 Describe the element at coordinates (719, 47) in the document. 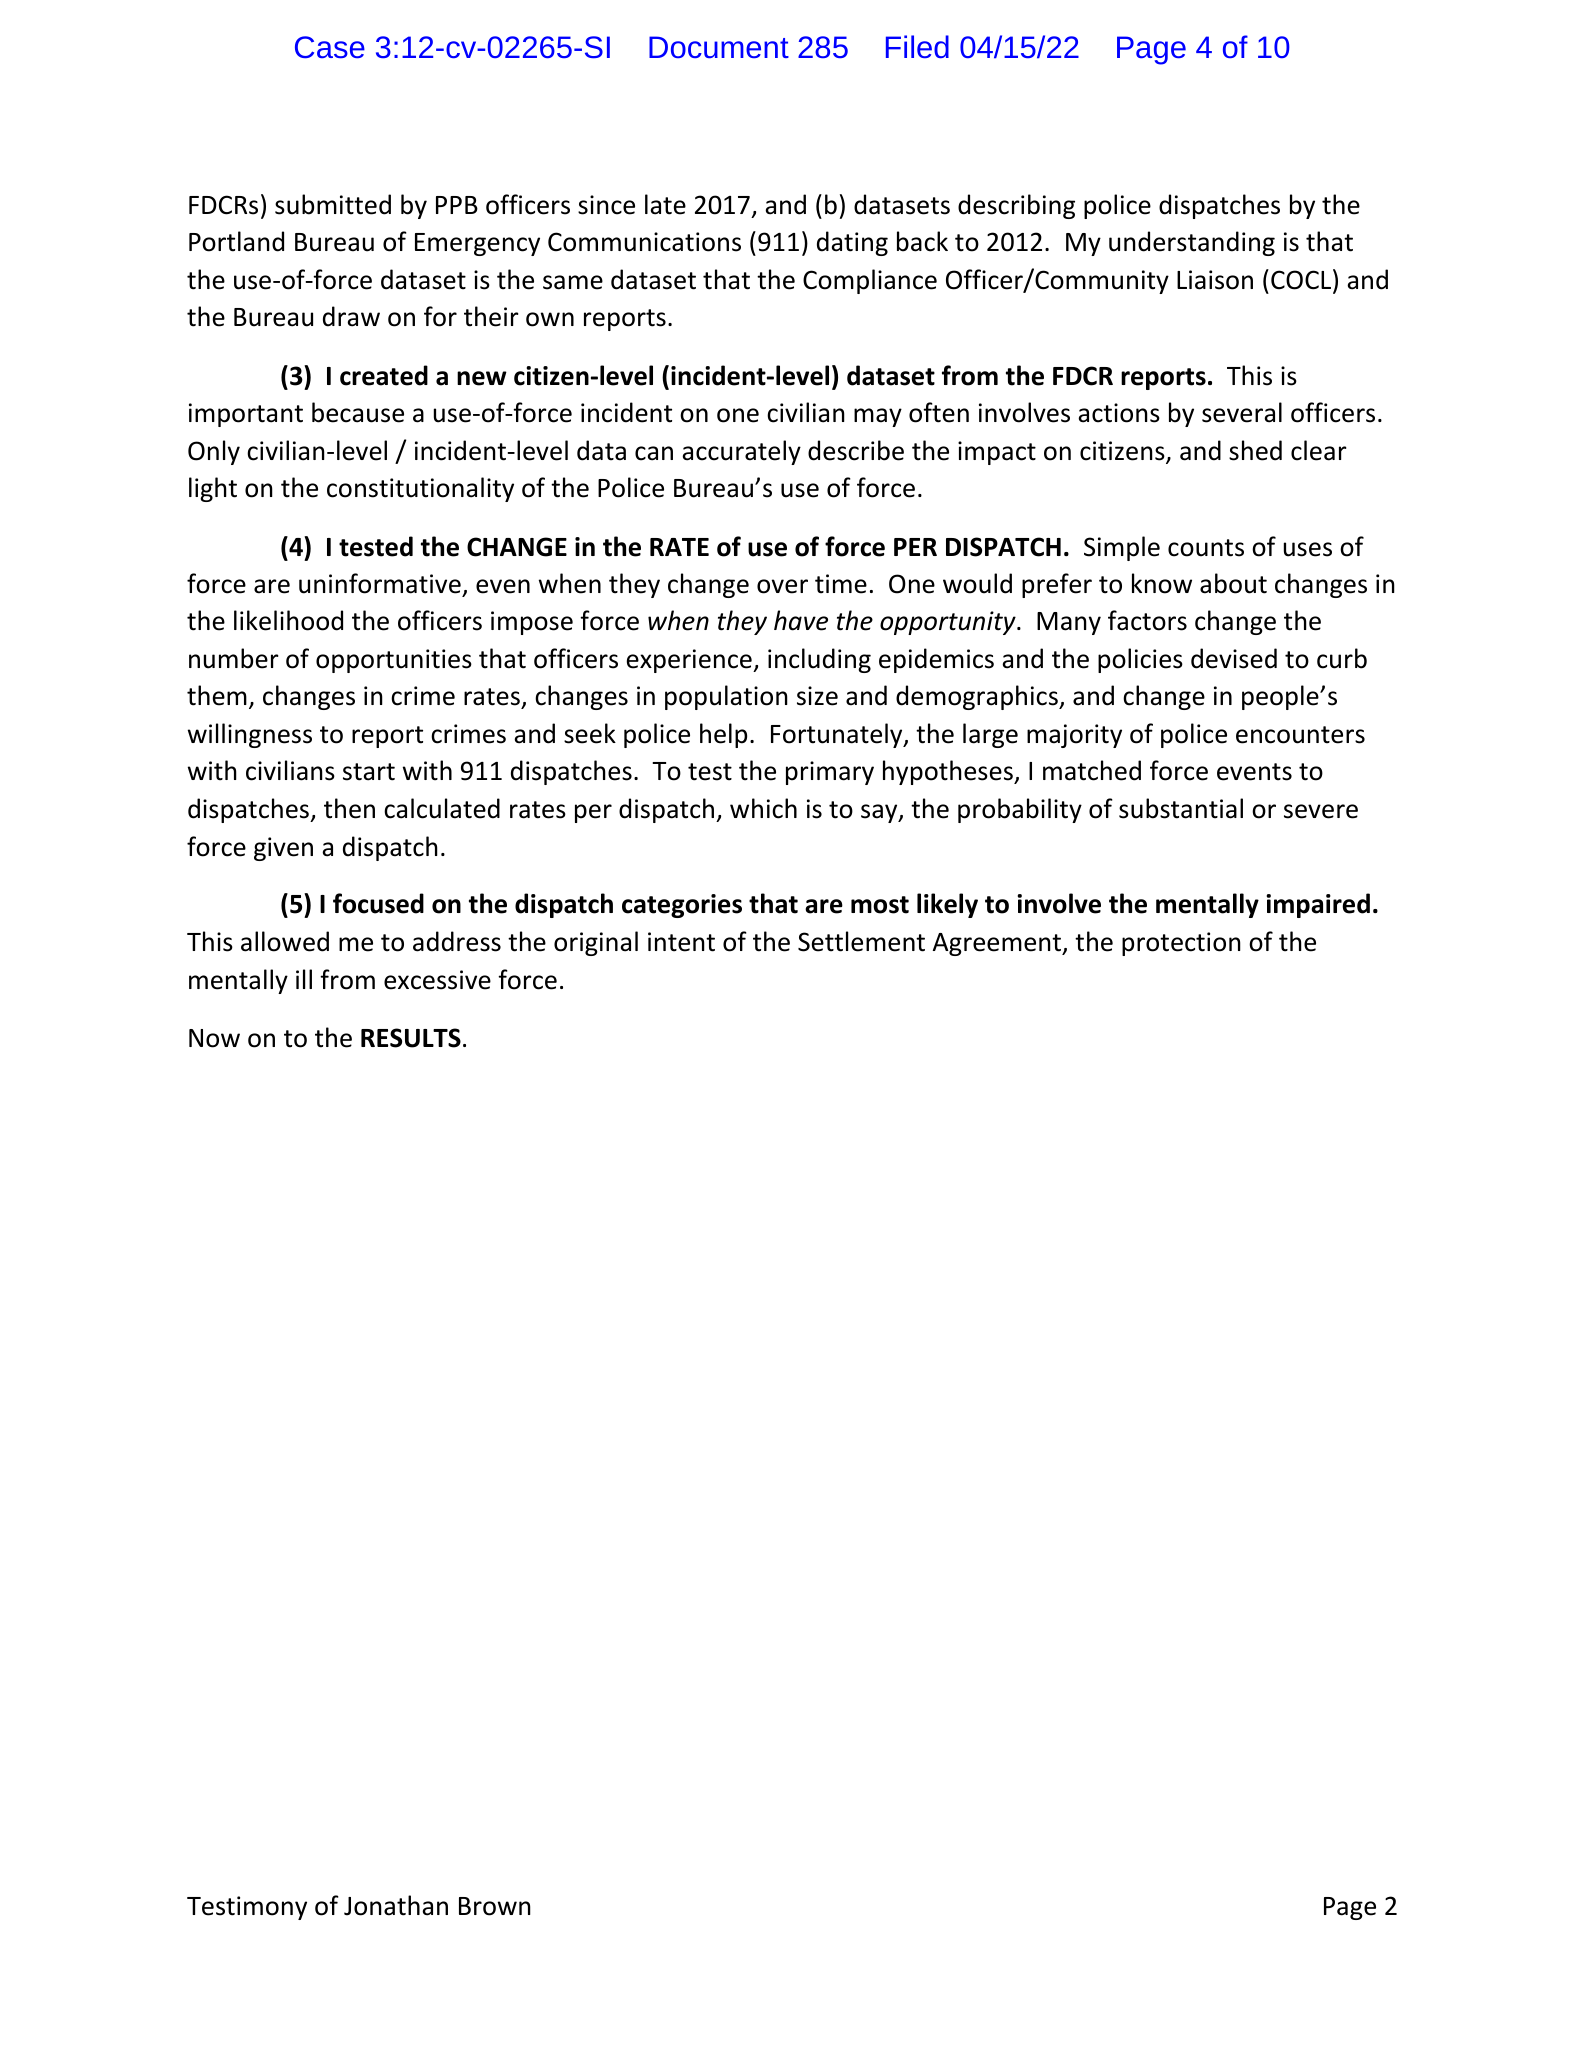

I see `Document` at that location.
